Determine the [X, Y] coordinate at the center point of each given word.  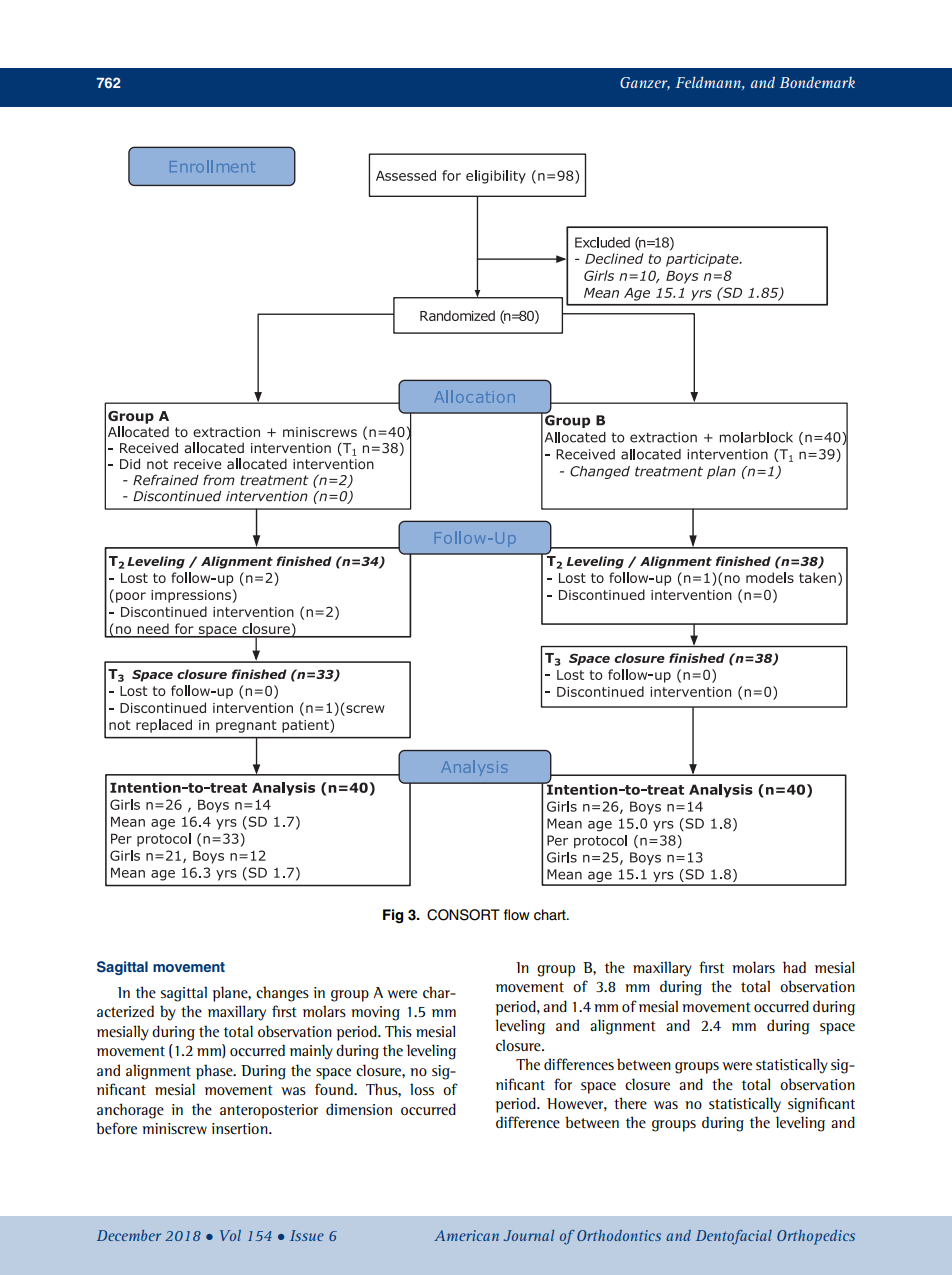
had [794, 967]
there [630, 1103]
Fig [393, 916]
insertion [240, 1128]
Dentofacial [734, 1237]
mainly [311, 1052]
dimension [359, 1109]
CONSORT [463, 915]
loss [422, 1089]
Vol [230, 1235]
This [398, 1031]
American [466, 1235]
